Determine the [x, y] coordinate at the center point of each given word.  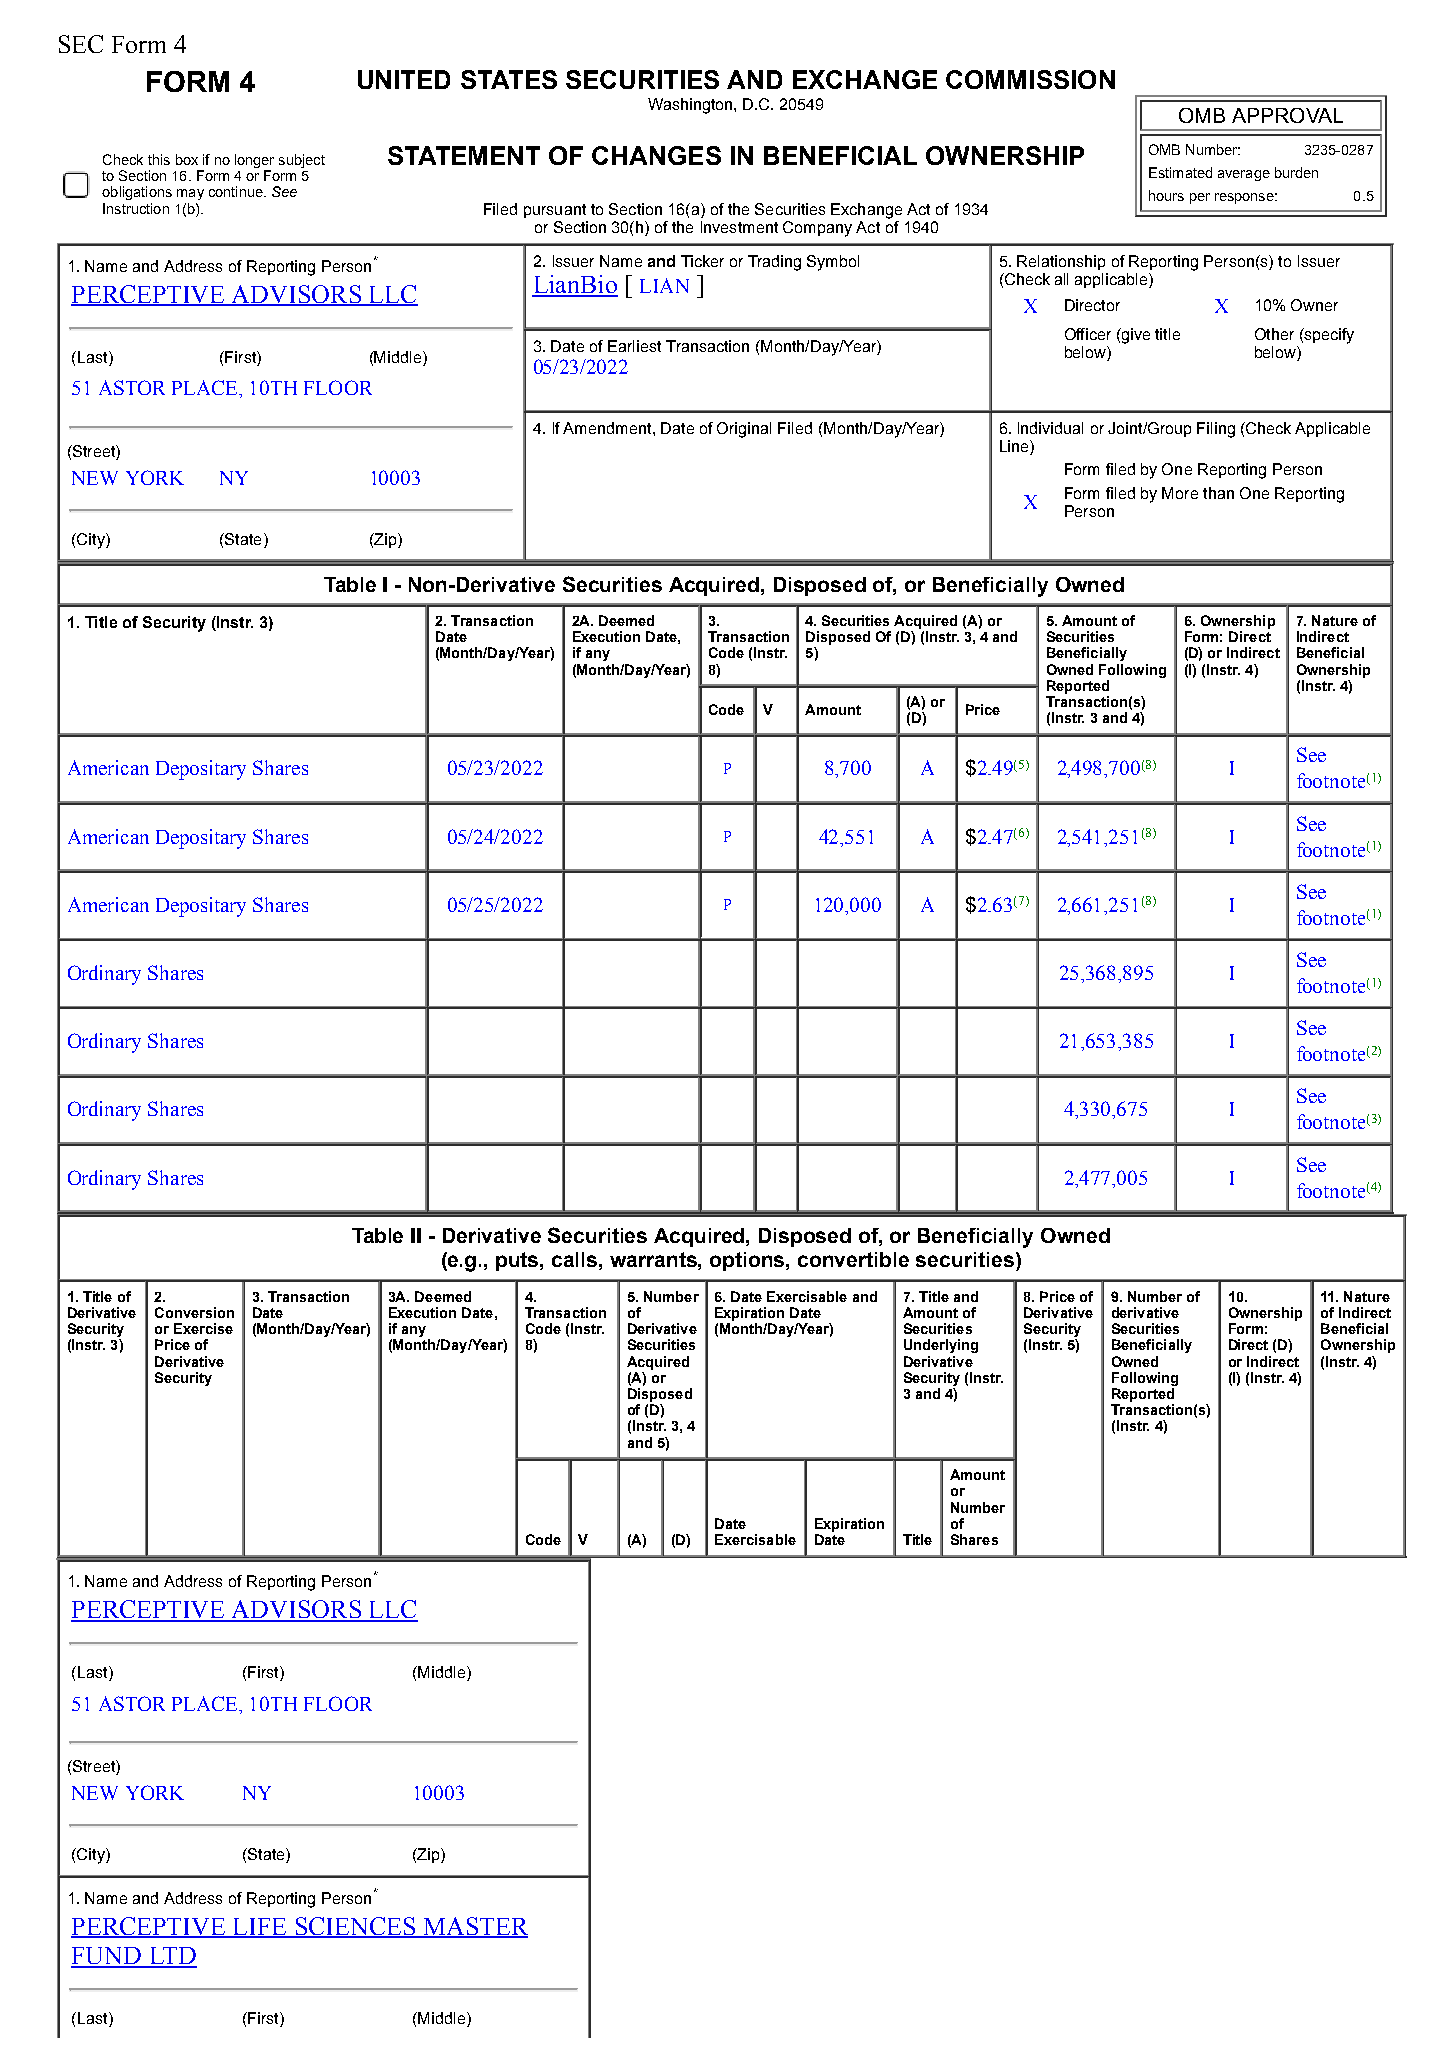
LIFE [259, 1927]
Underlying [941, 1346]
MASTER [474, 1927]
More [1180, 493]
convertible [853, 1259]
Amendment [608, 428]
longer [254, 161]
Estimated [1180, 172]
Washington [691, 106]
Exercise [203, 1328]
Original [744, 430]
